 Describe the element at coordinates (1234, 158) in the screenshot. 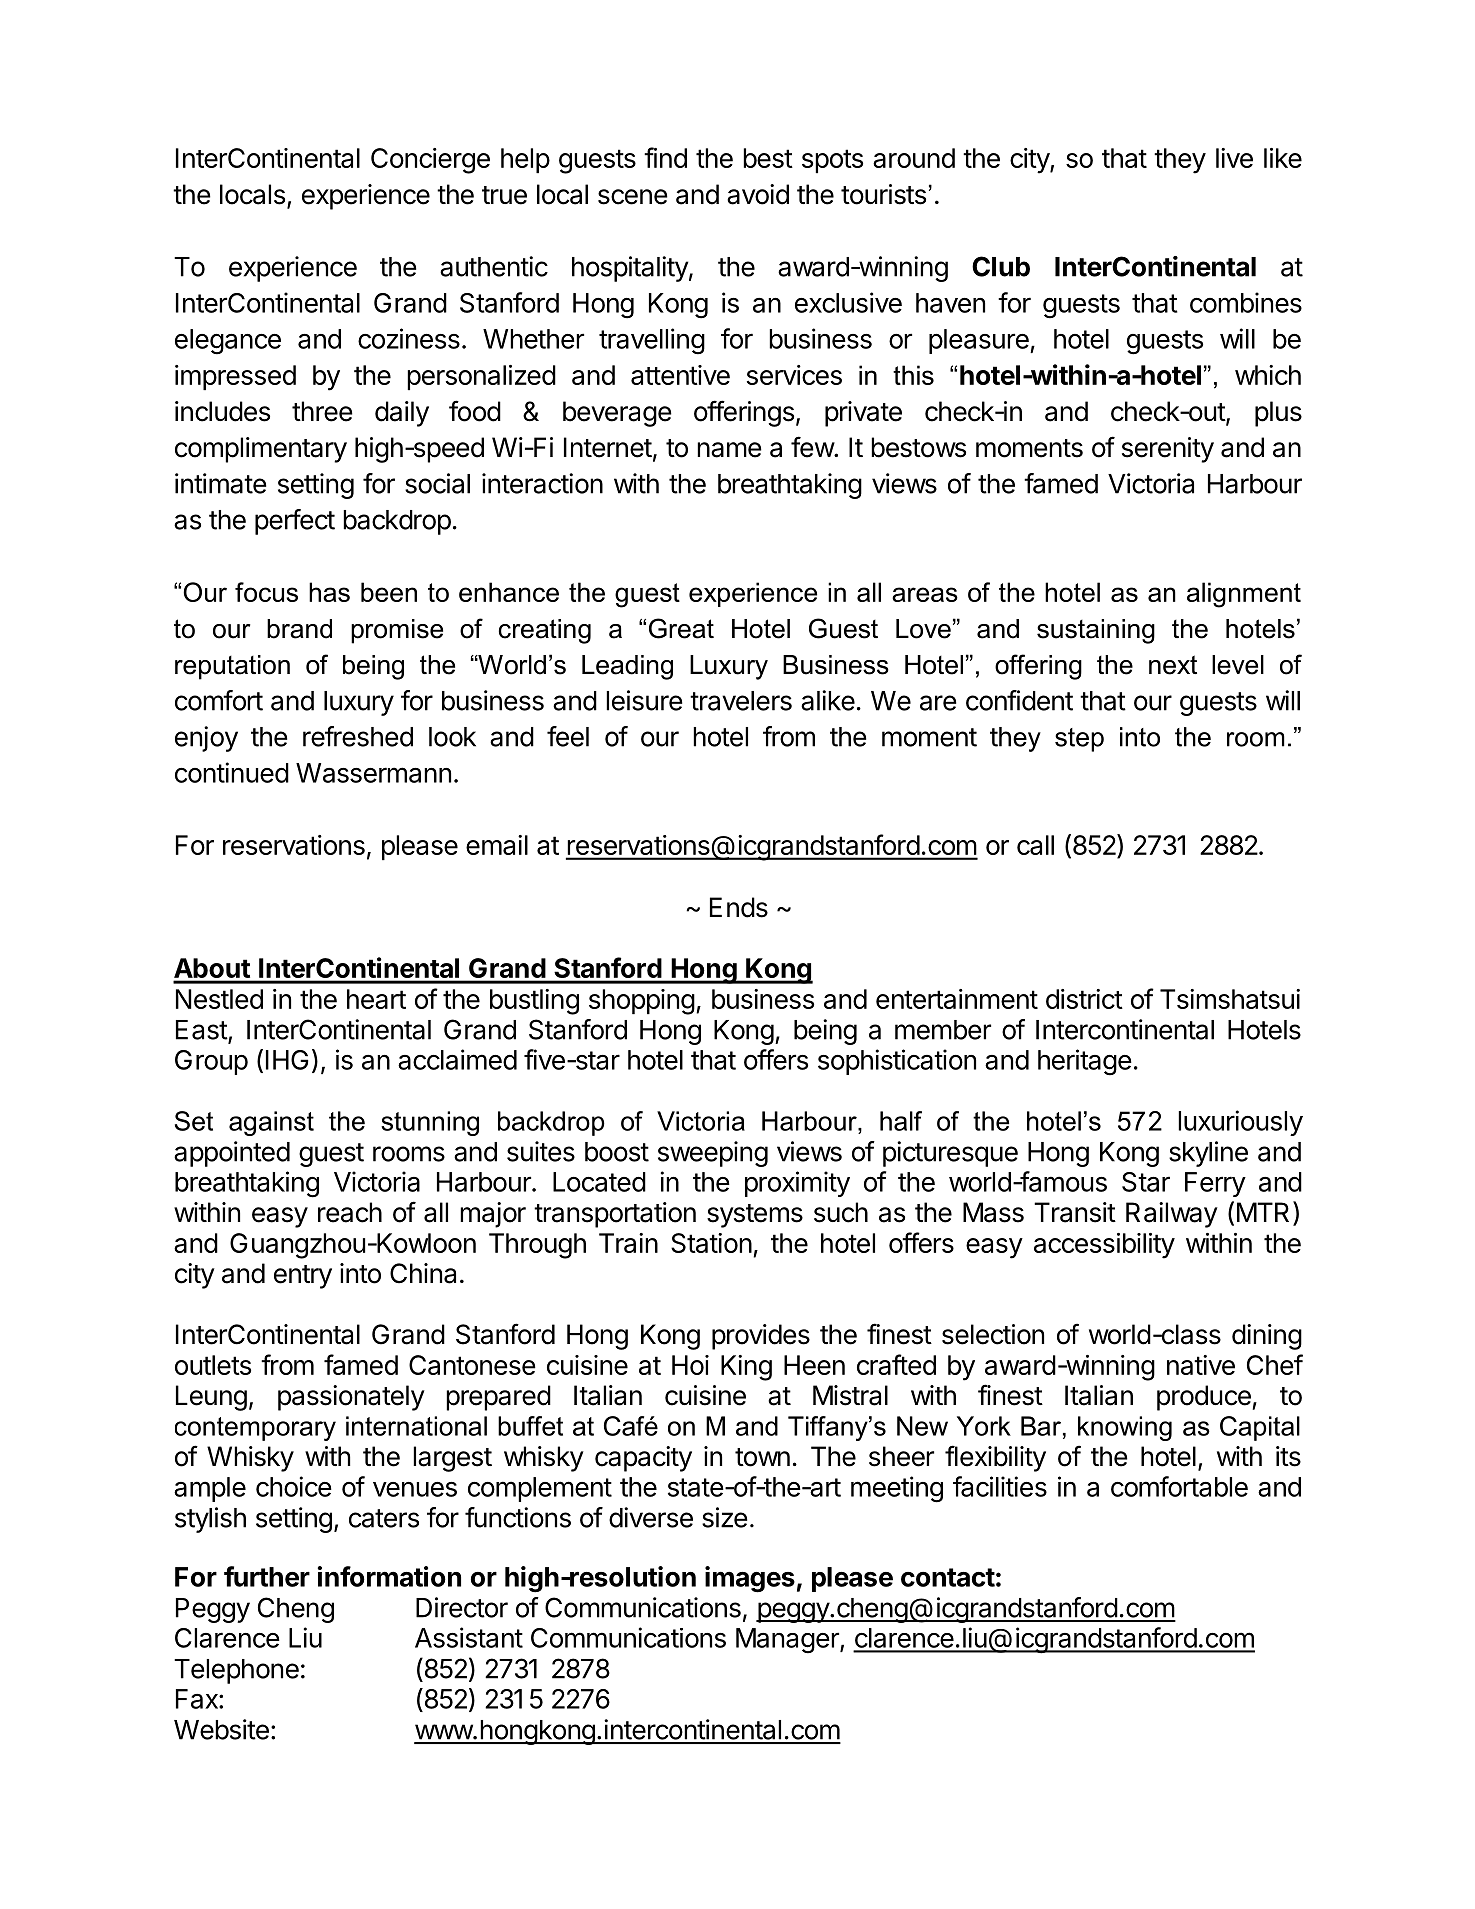

I see `live` at that location.
